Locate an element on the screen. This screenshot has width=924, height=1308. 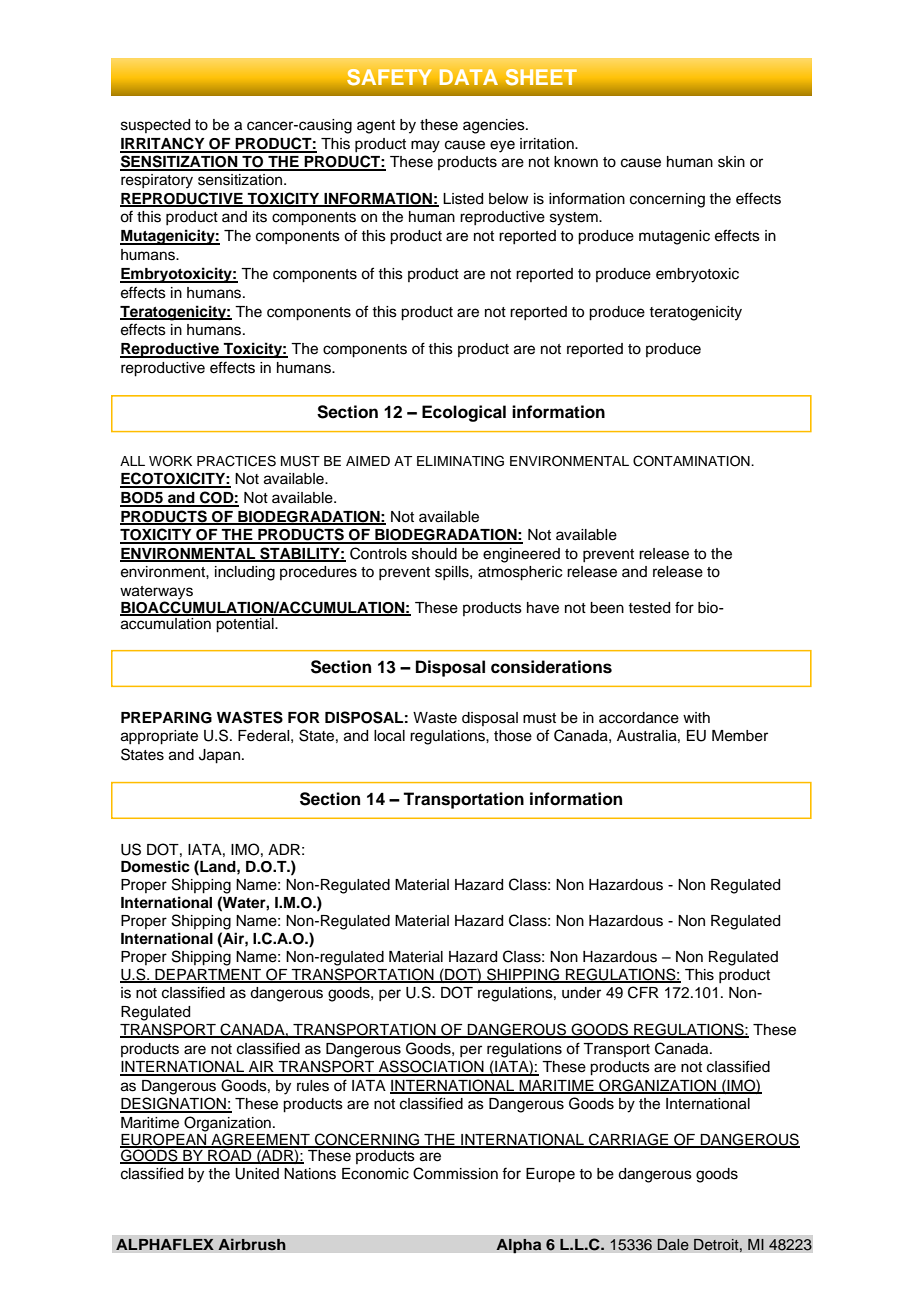
skin is located at coordinates (731, 162).
